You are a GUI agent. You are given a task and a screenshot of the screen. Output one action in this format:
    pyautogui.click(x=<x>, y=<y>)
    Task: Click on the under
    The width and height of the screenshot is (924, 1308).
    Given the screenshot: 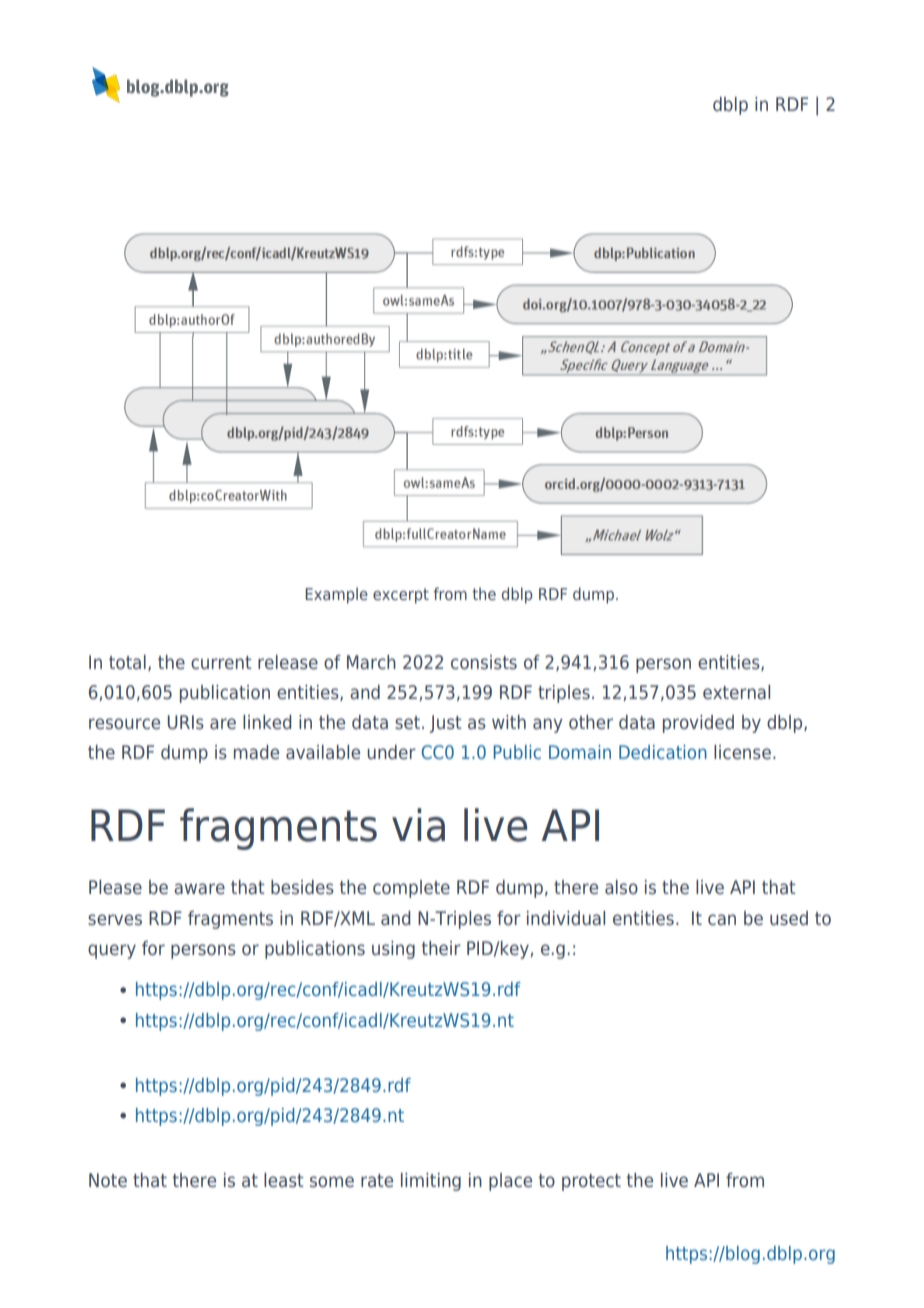 What is the action you would take?
    pyautogui.click(x=391, y=752)
